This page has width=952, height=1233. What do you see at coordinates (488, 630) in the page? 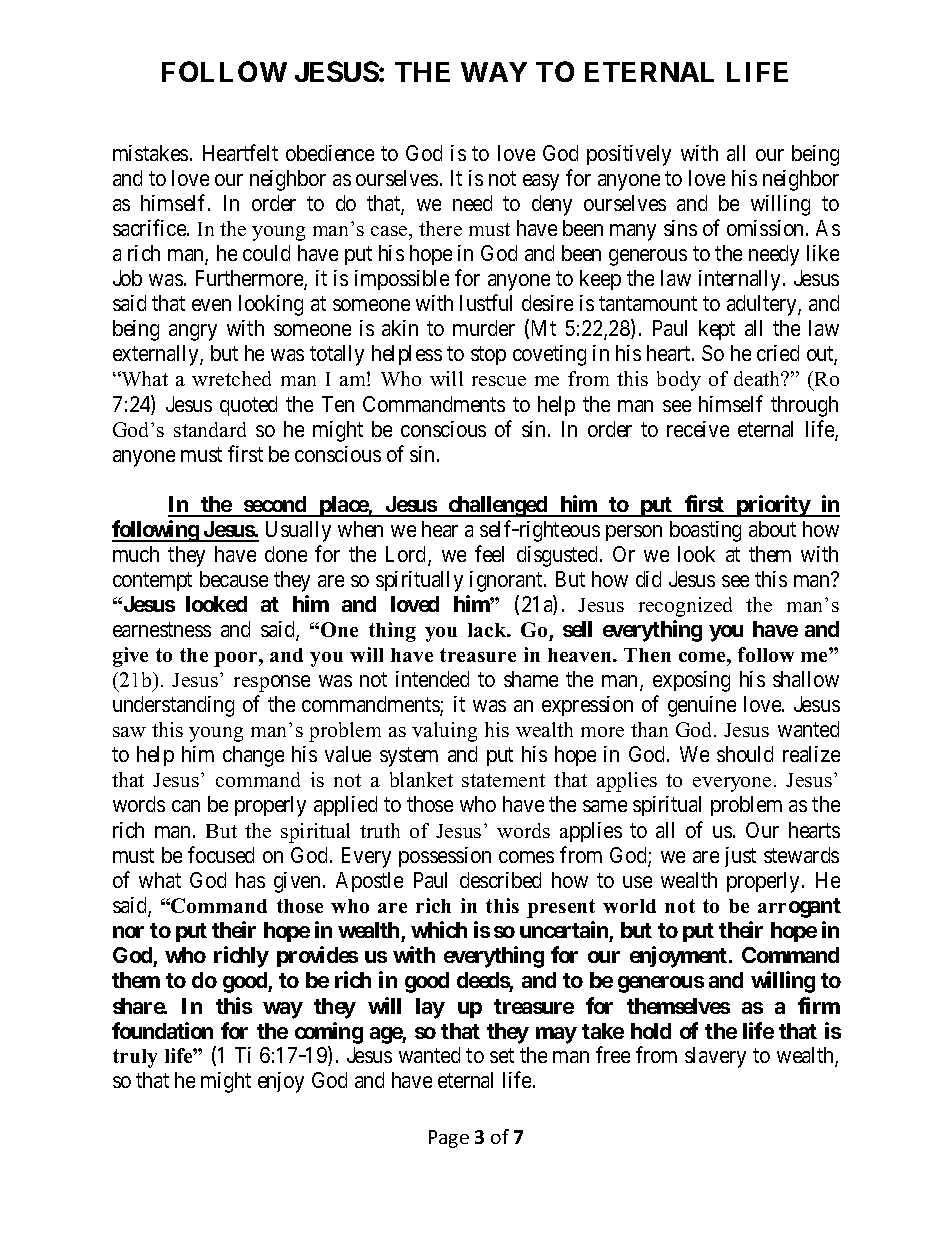
I see `lack` at bounding box center [488, 630].
